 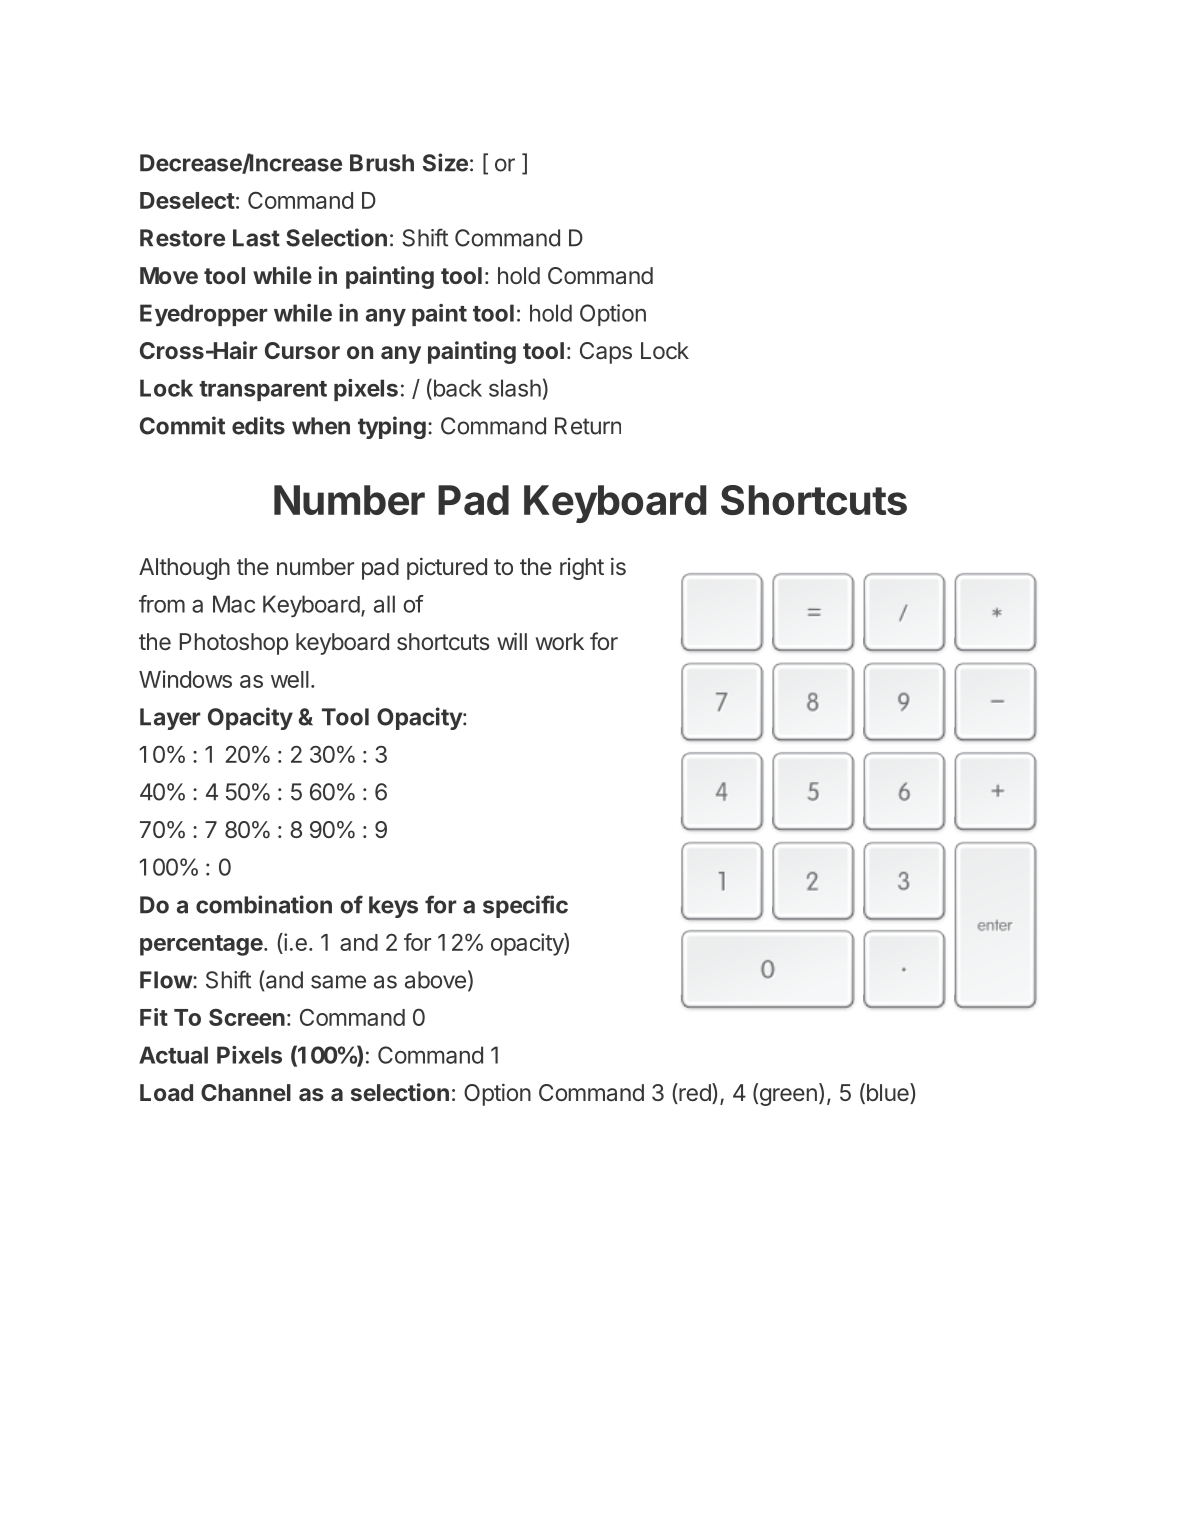 I want to click on Size, so click(x=445, y=162).
